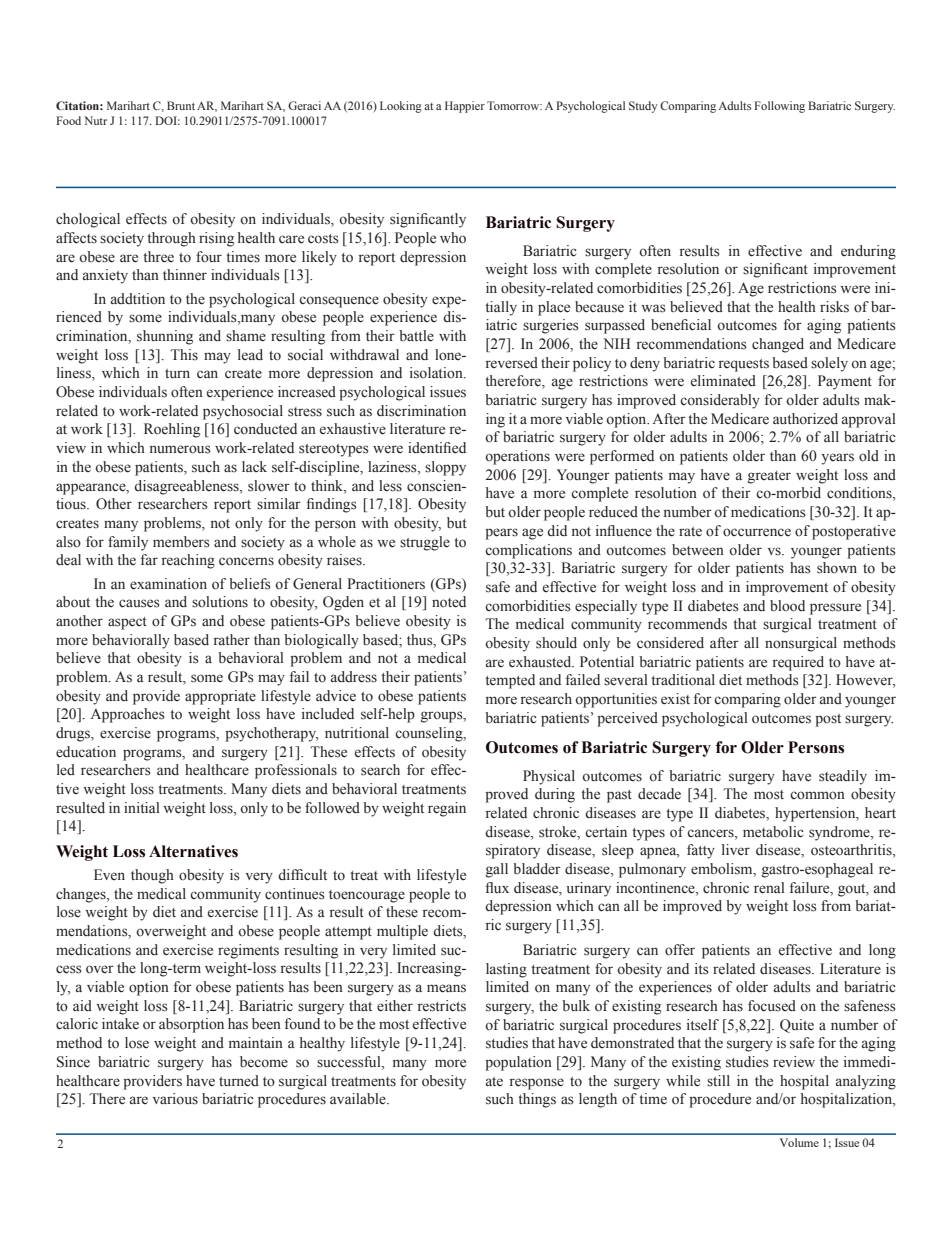  I want to click on steadily, so click(843, 777).
